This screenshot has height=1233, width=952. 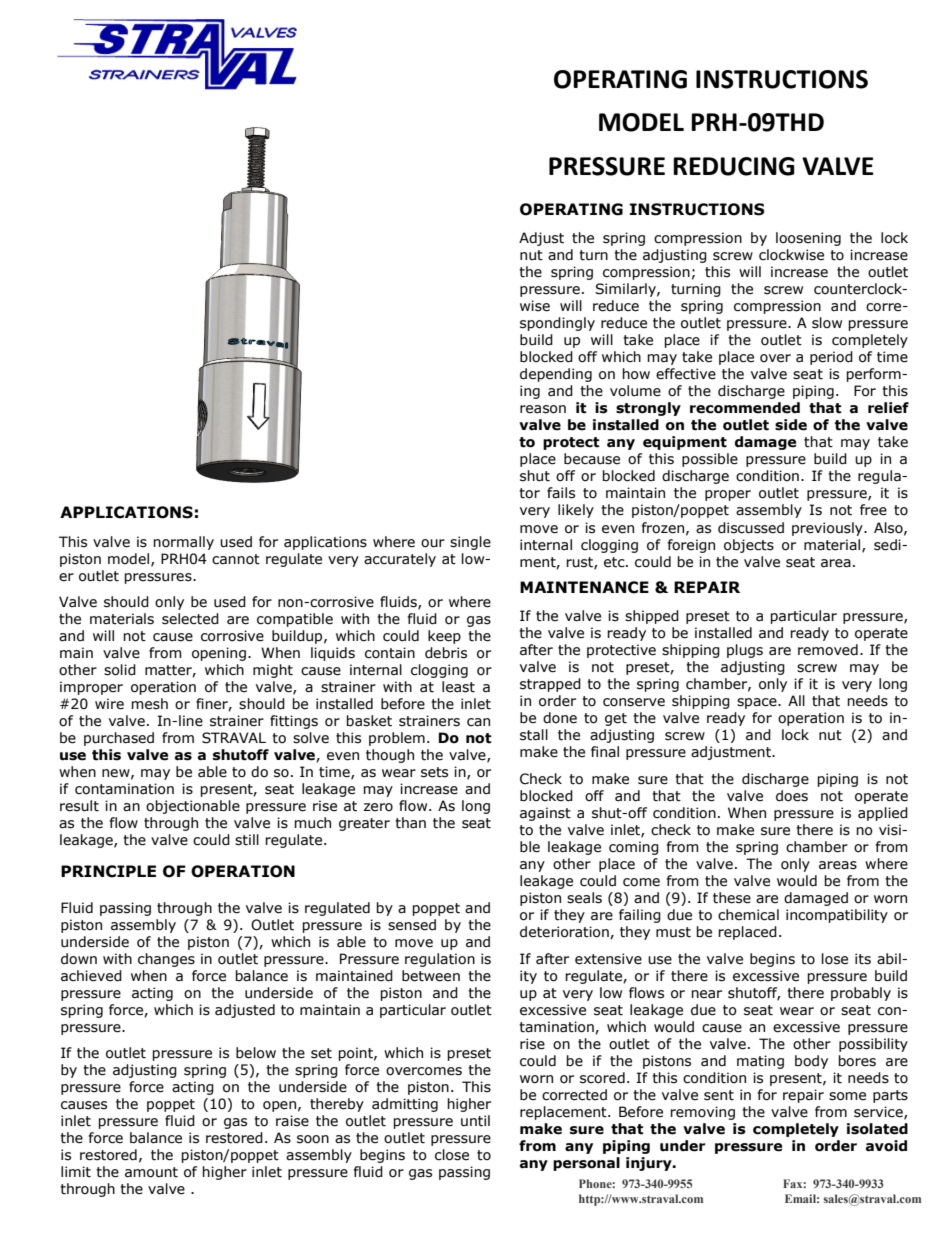 I want to click on solid, so click(x=120, y=670).
